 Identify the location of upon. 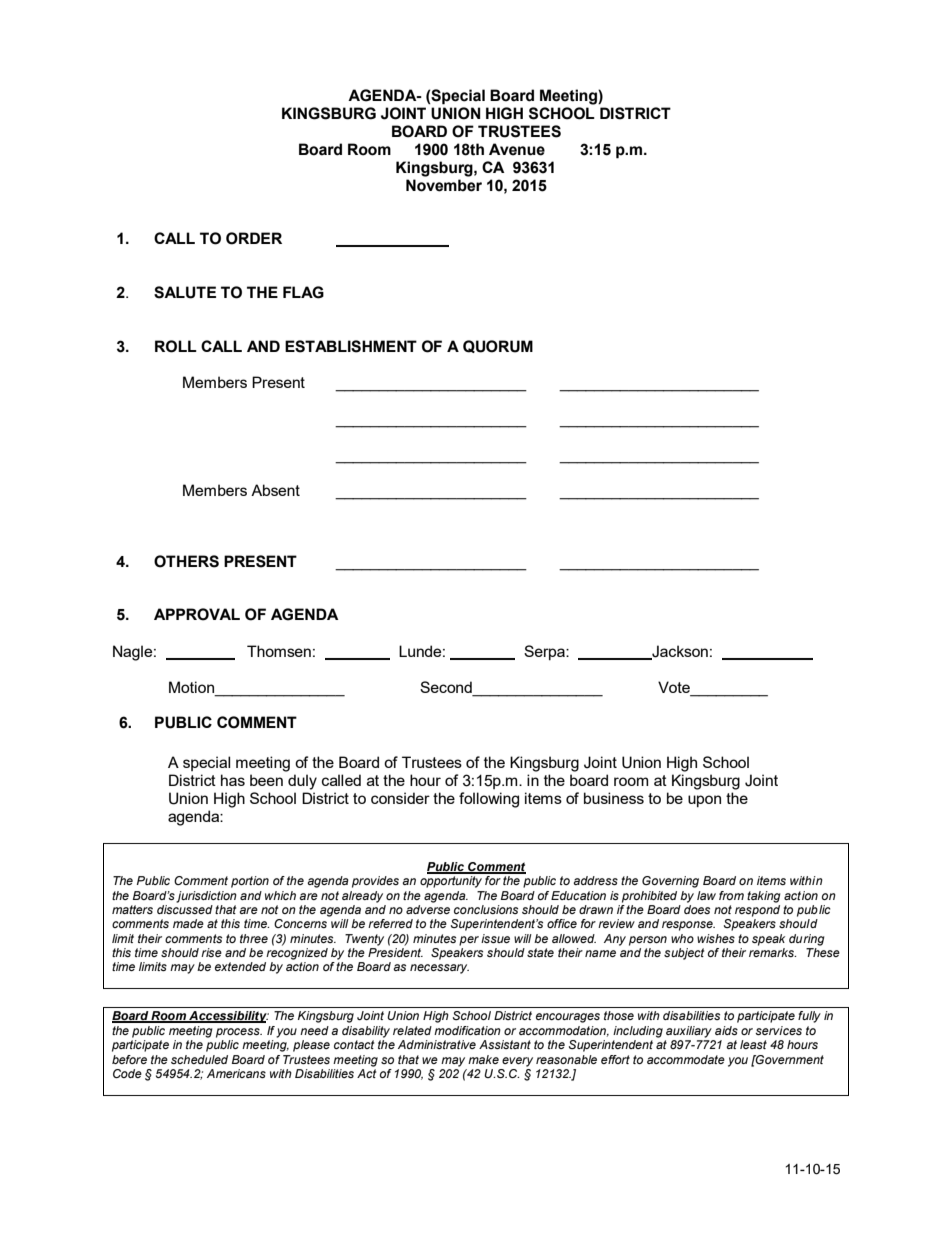
(704, 801).
